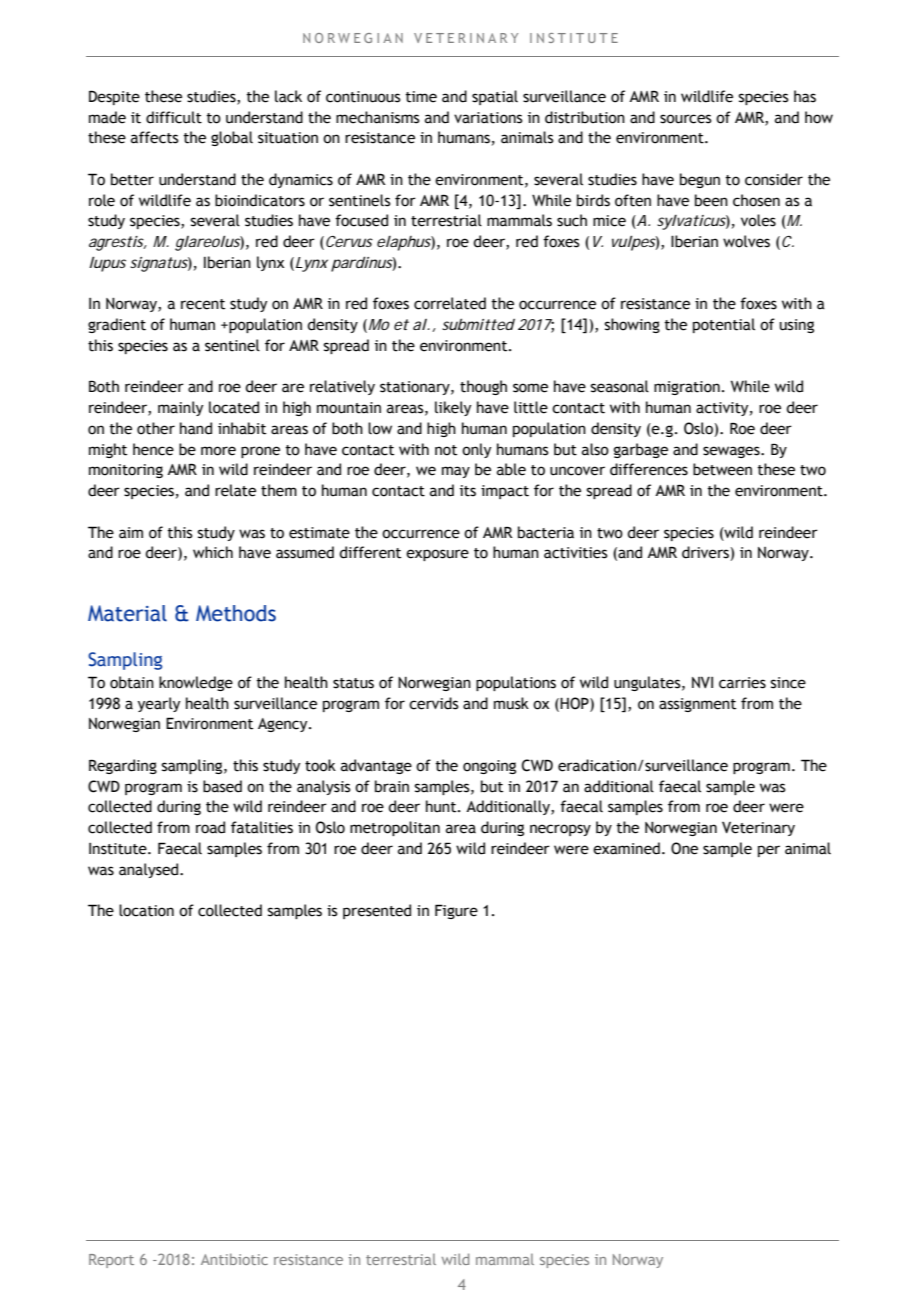 The height and width of the screenshot is (1308, 924). I want to click on variations, so click(488, 118).
